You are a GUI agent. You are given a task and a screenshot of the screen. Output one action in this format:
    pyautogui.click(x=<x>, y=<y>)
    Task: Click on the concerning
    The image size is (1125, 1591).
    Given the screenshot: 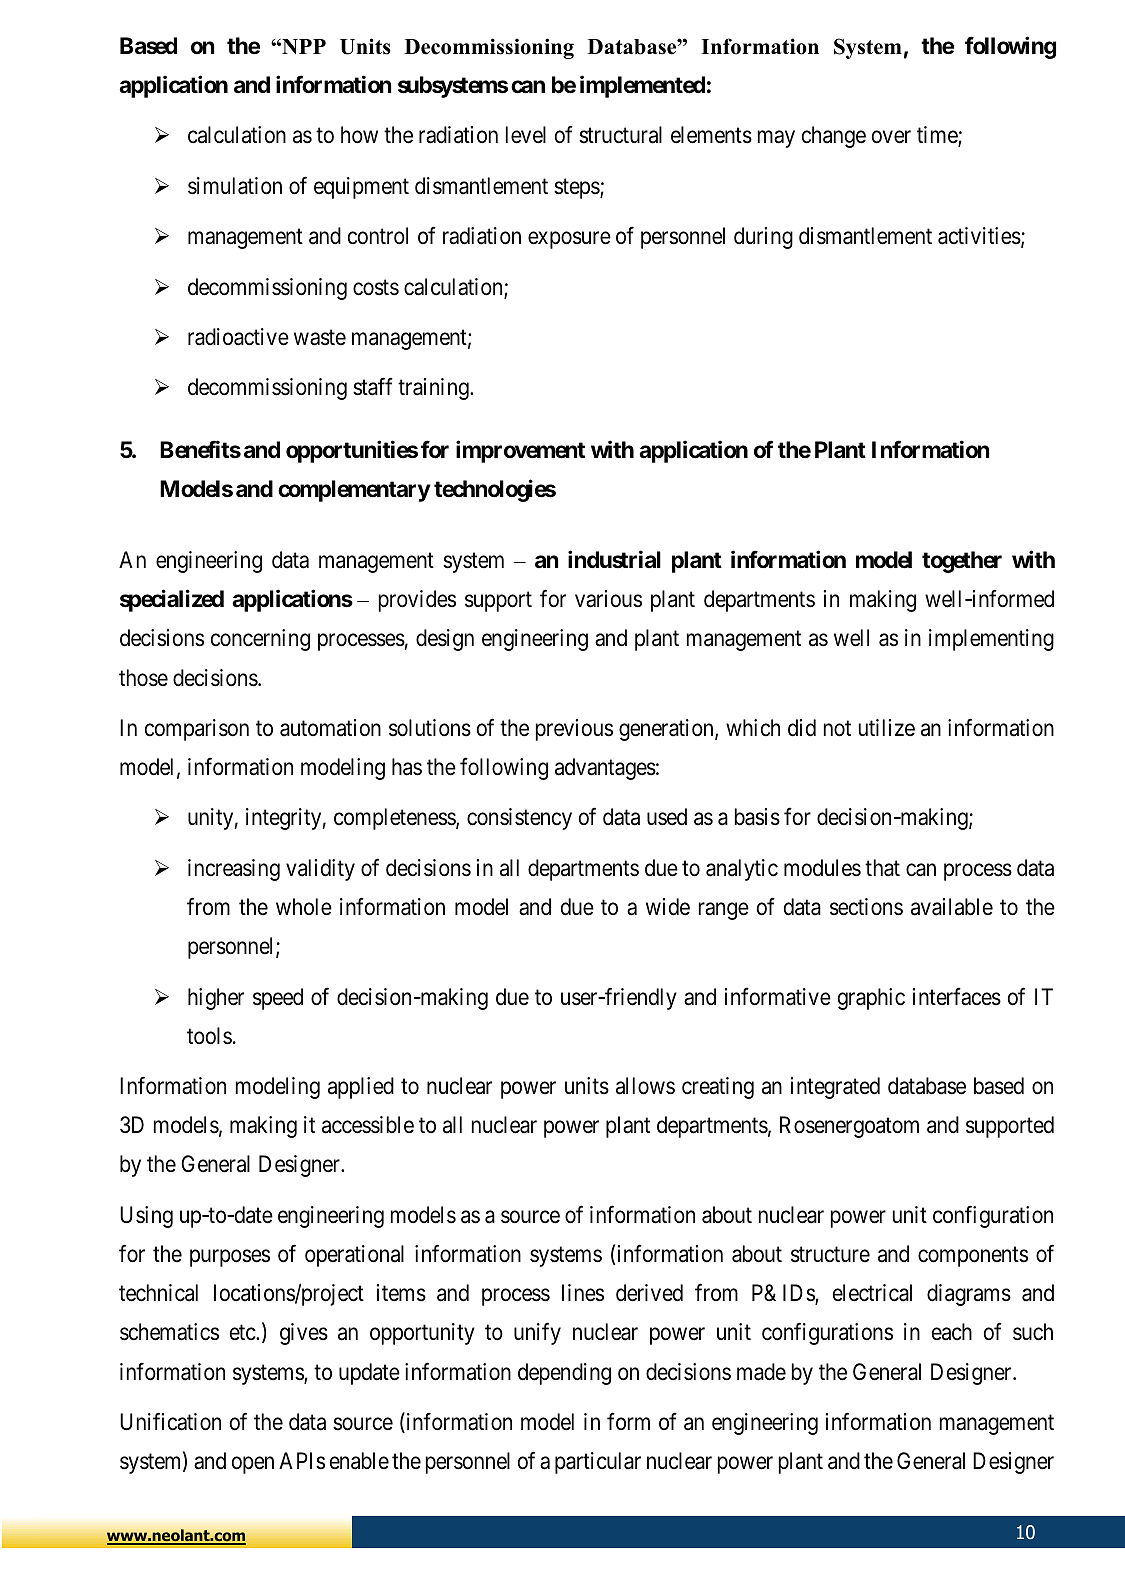 What is the action you would take?
    pyautogui.click(x=260, y=640)
